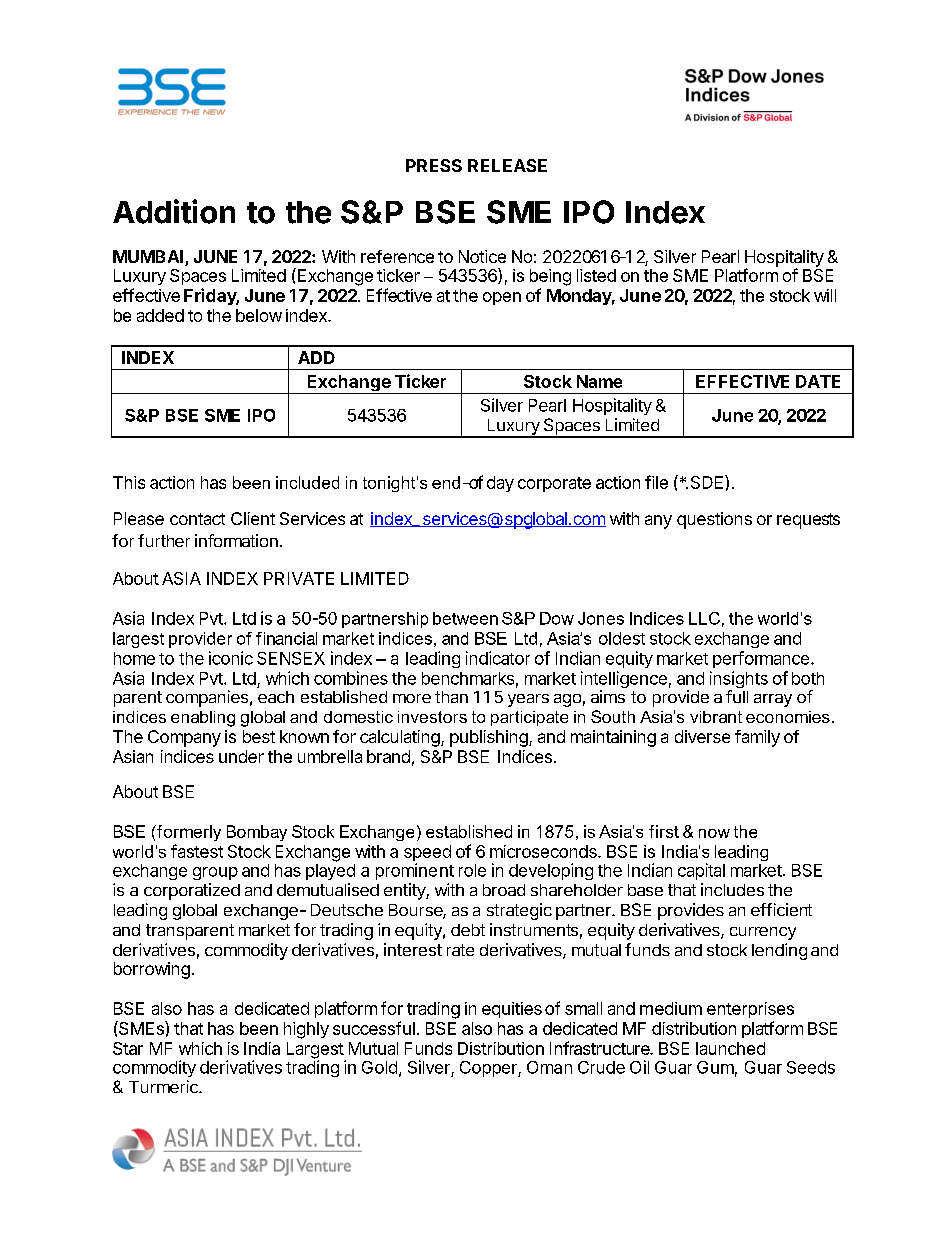  What do you see at coordinates (549, 1067) in the page?
I see `Oman` at bounding box center [549, 1067].
